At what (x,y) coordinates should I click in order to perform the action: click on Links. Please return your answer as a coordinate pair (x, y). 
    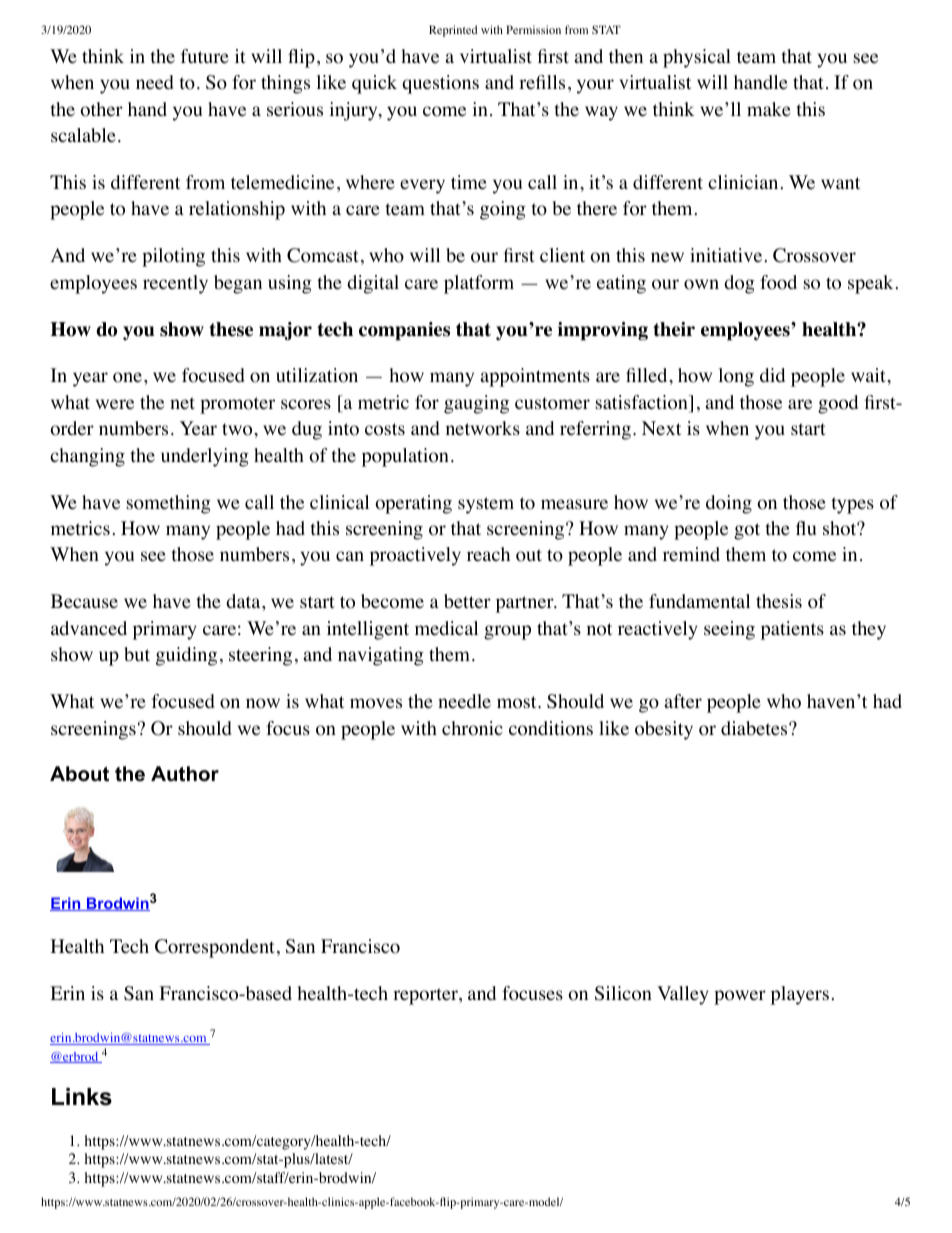
    Looking at the image, I should click on (82, 1097).
